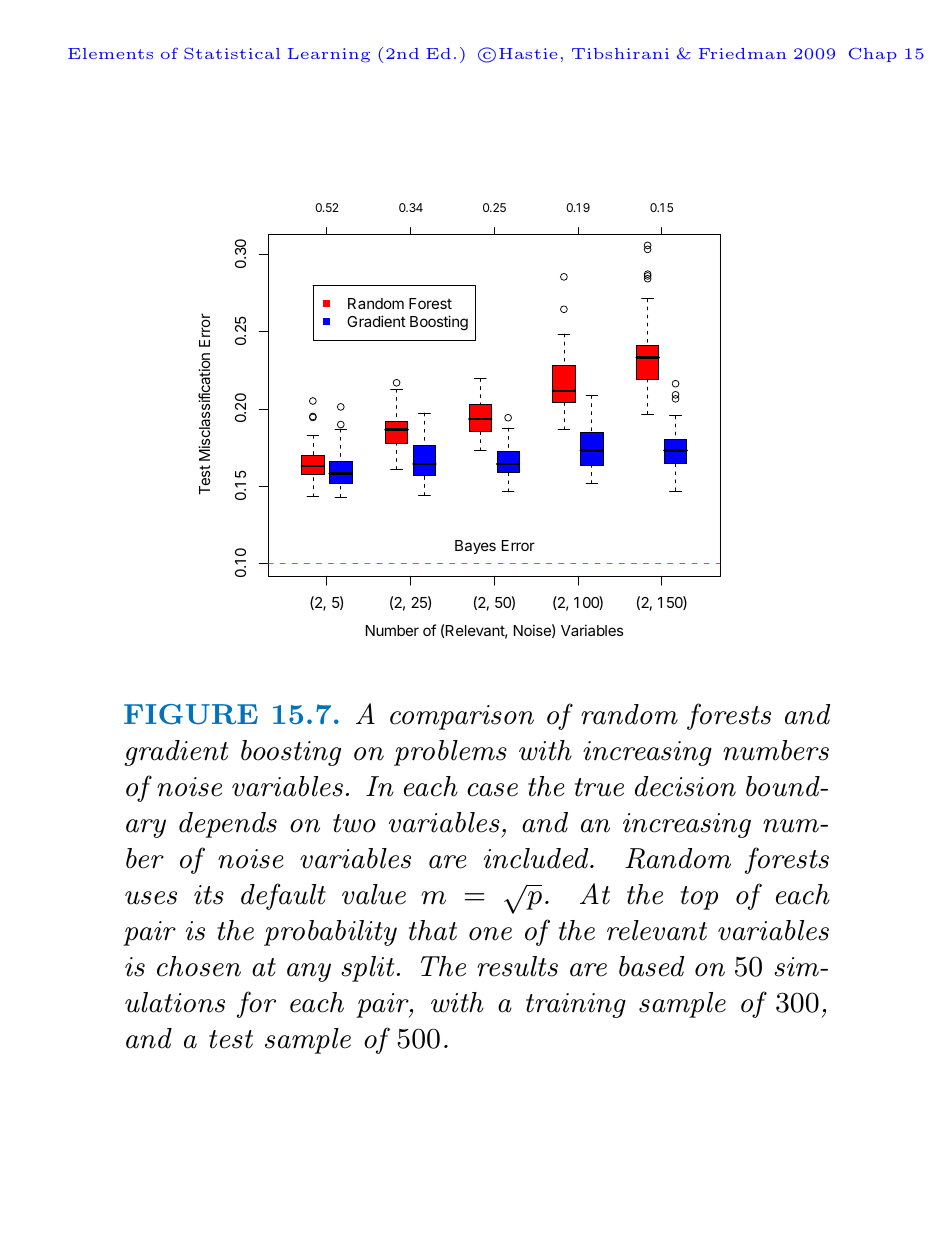 The image size is (952, 1233). What do you see at coordinates (199, 966) in the image?
I see `chosen` at bounding box center [199, 966].
